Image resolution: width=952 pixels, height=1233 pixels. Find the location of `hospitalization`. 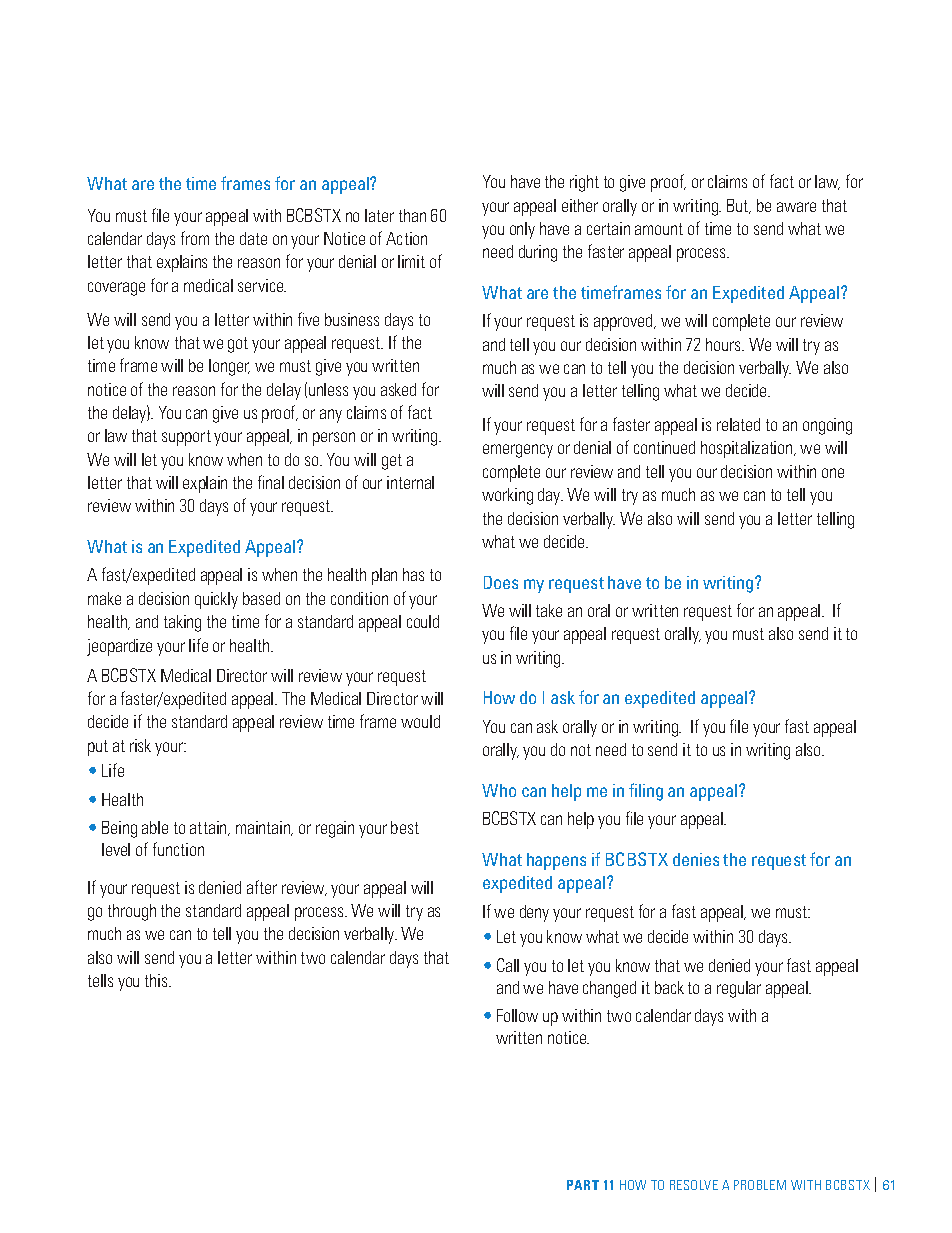

hospitalization is located at coordinates (748, 449).
